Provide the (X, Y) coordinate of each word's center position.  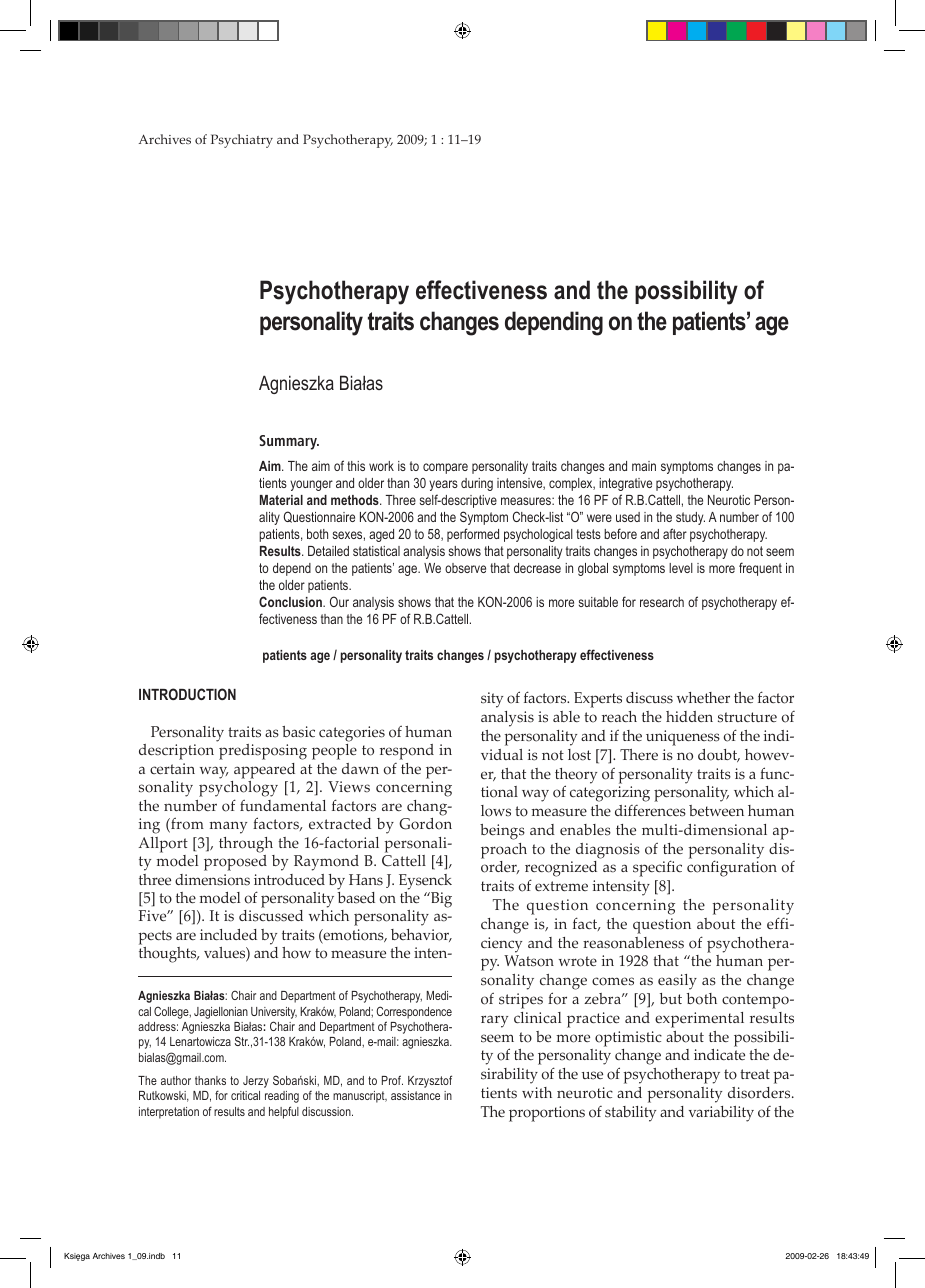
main (644, 466)
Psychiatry (242, 141)
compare (445, 468)
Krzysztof (430, 1081)
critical (245, 1095)
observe (465, 568)
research (662, 602)
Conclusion (291, 601)
